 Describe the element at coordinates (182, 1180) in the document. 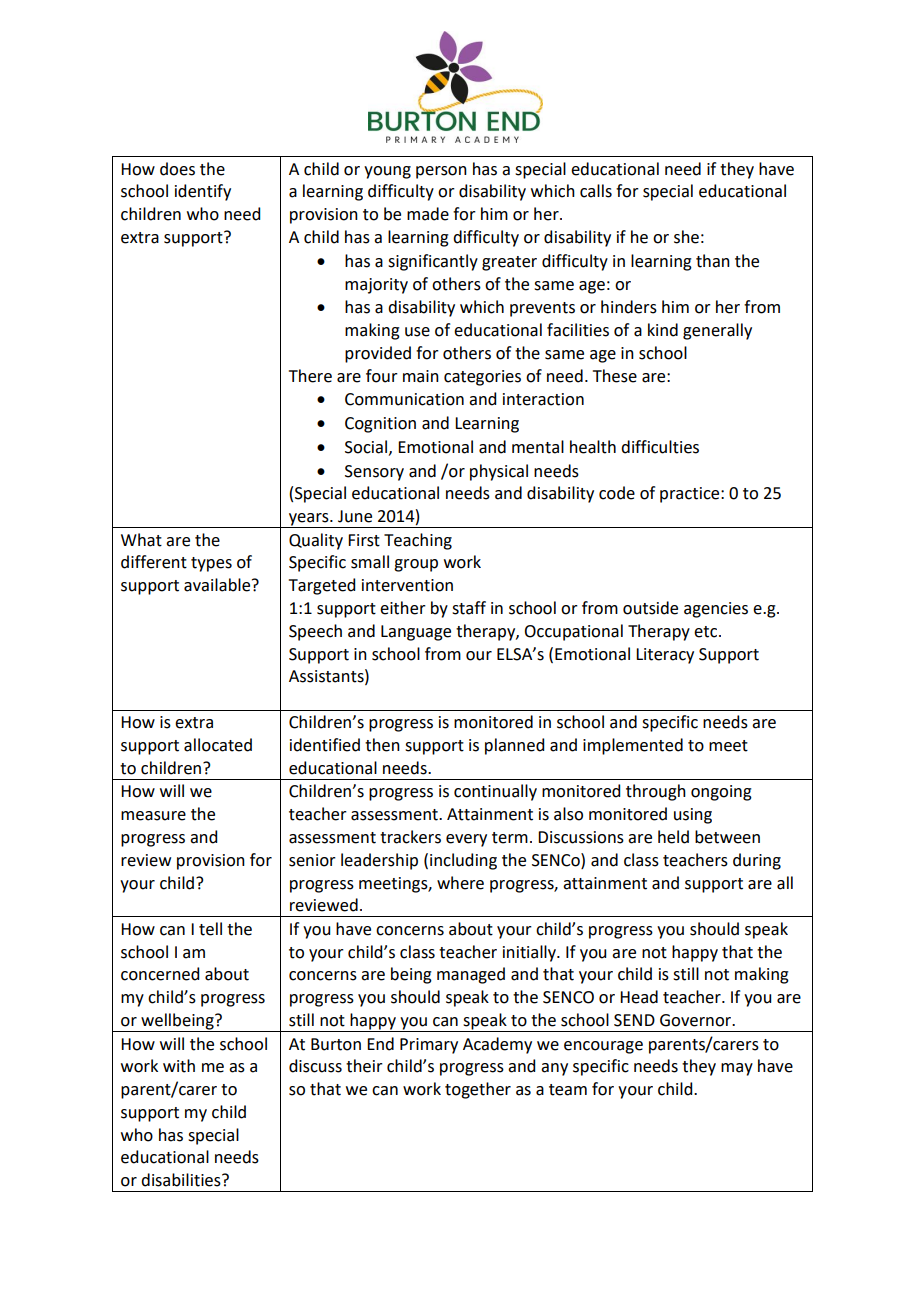

I see `disabilities` at that location.
